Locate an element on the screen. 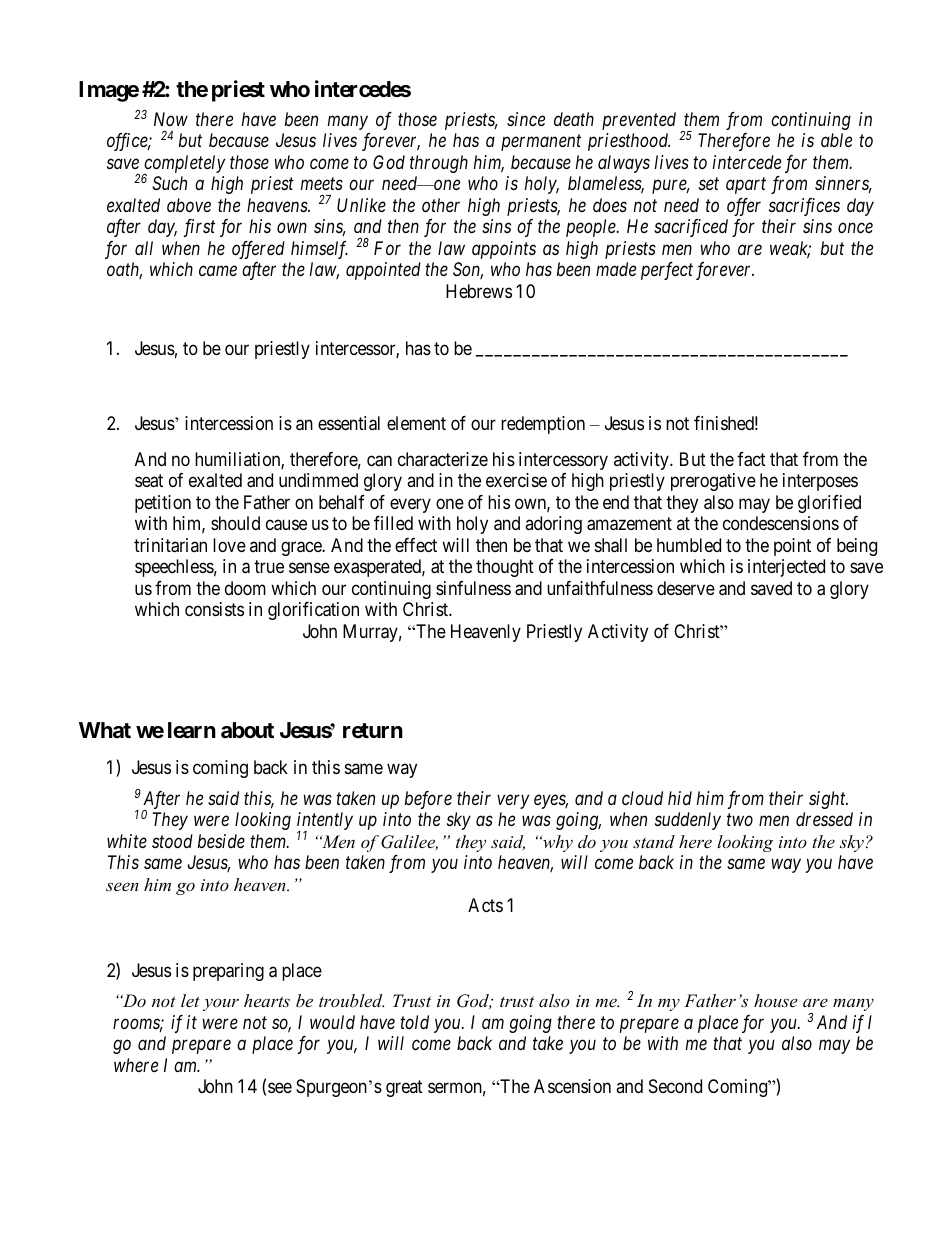  exercise is located at coordinates (516, 480).
